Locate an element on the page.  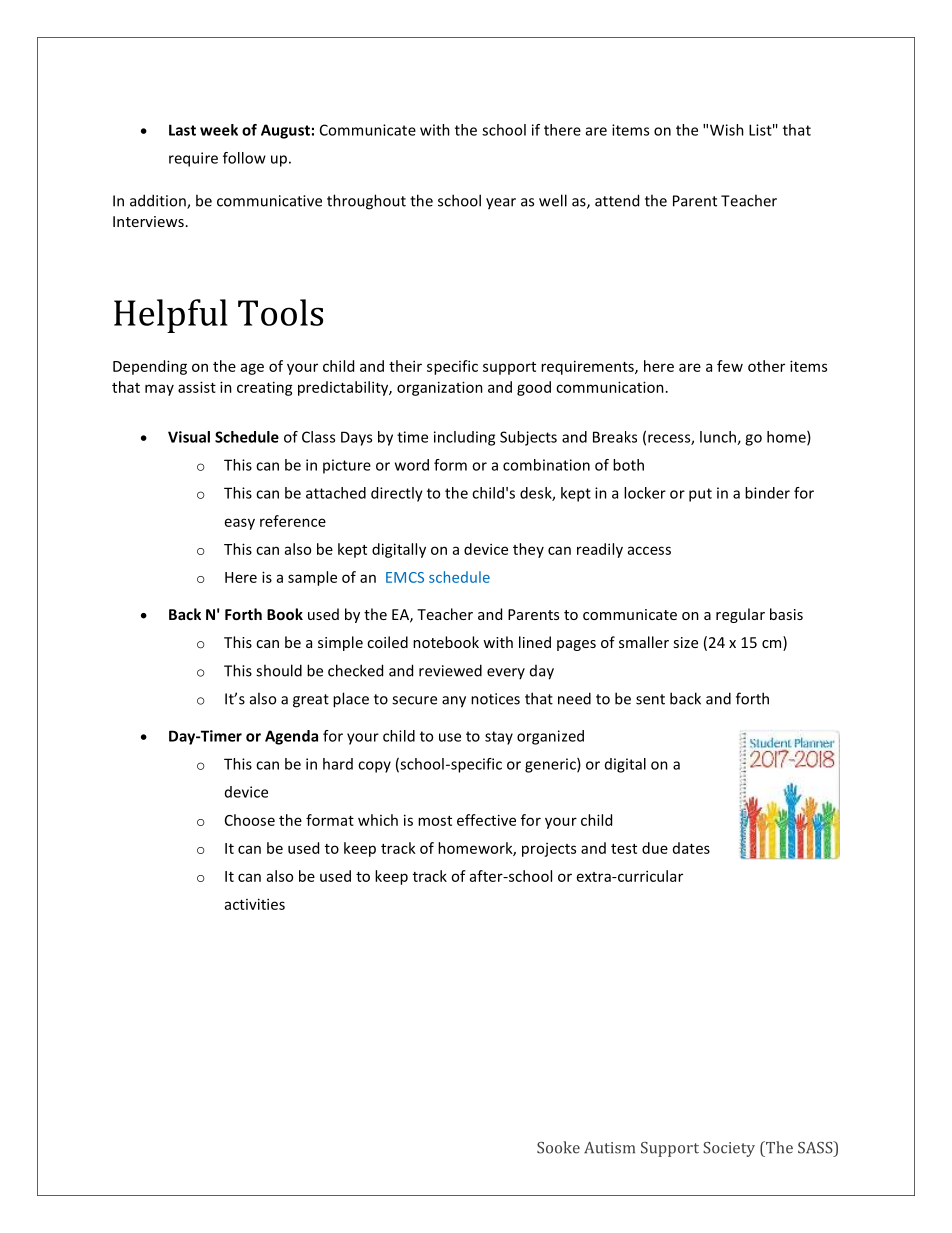
dates is located at coordinates (691, 848).
